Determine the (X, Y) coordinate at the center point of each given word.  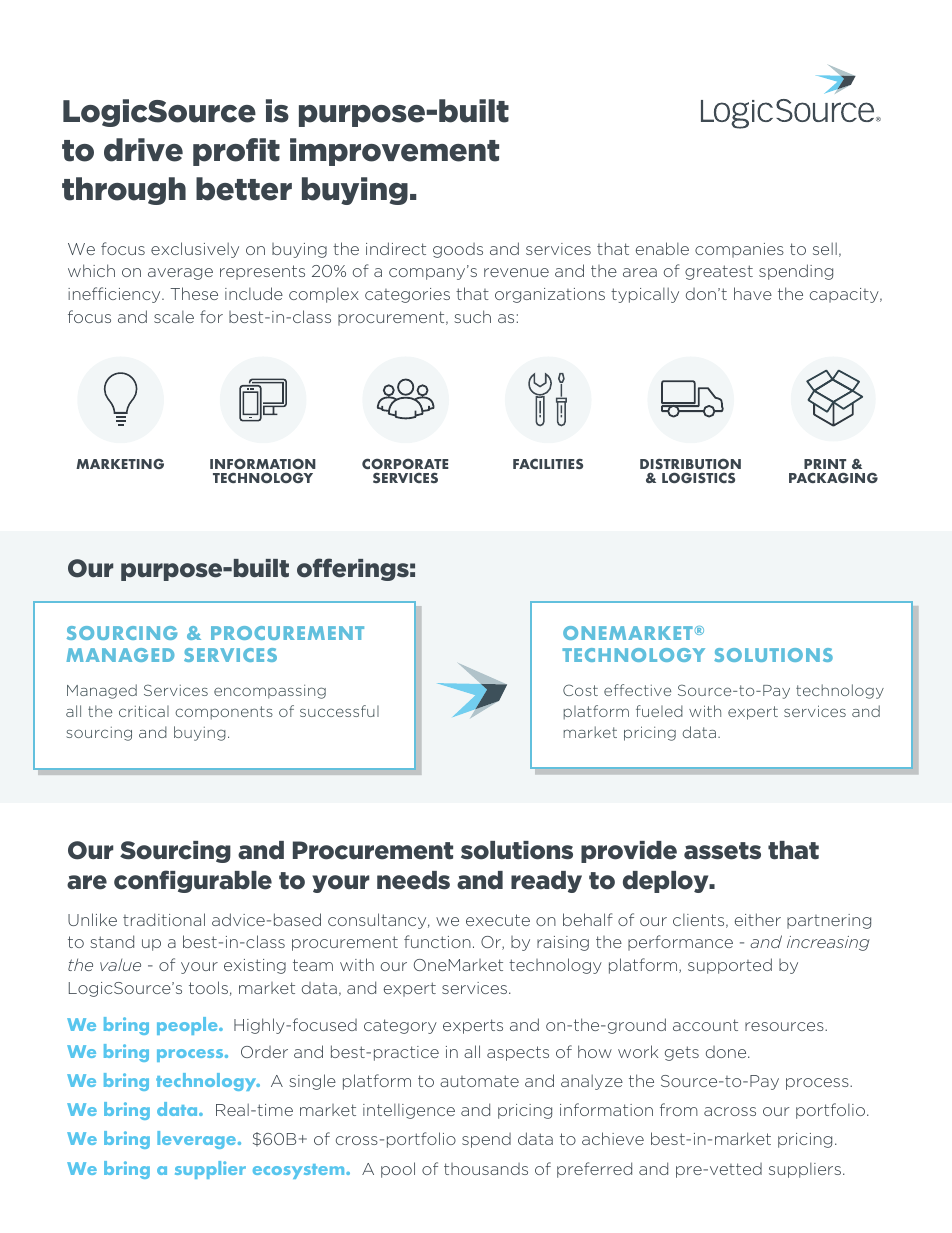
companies (739, 250)
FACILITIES (548, 463)
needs (413, 880)
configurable (193, 881)
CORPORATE (405, 463)
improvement (394, 152)
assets (722, 851)
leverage (196, 1140)
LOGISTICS (698, 477)
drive (143, 150)
